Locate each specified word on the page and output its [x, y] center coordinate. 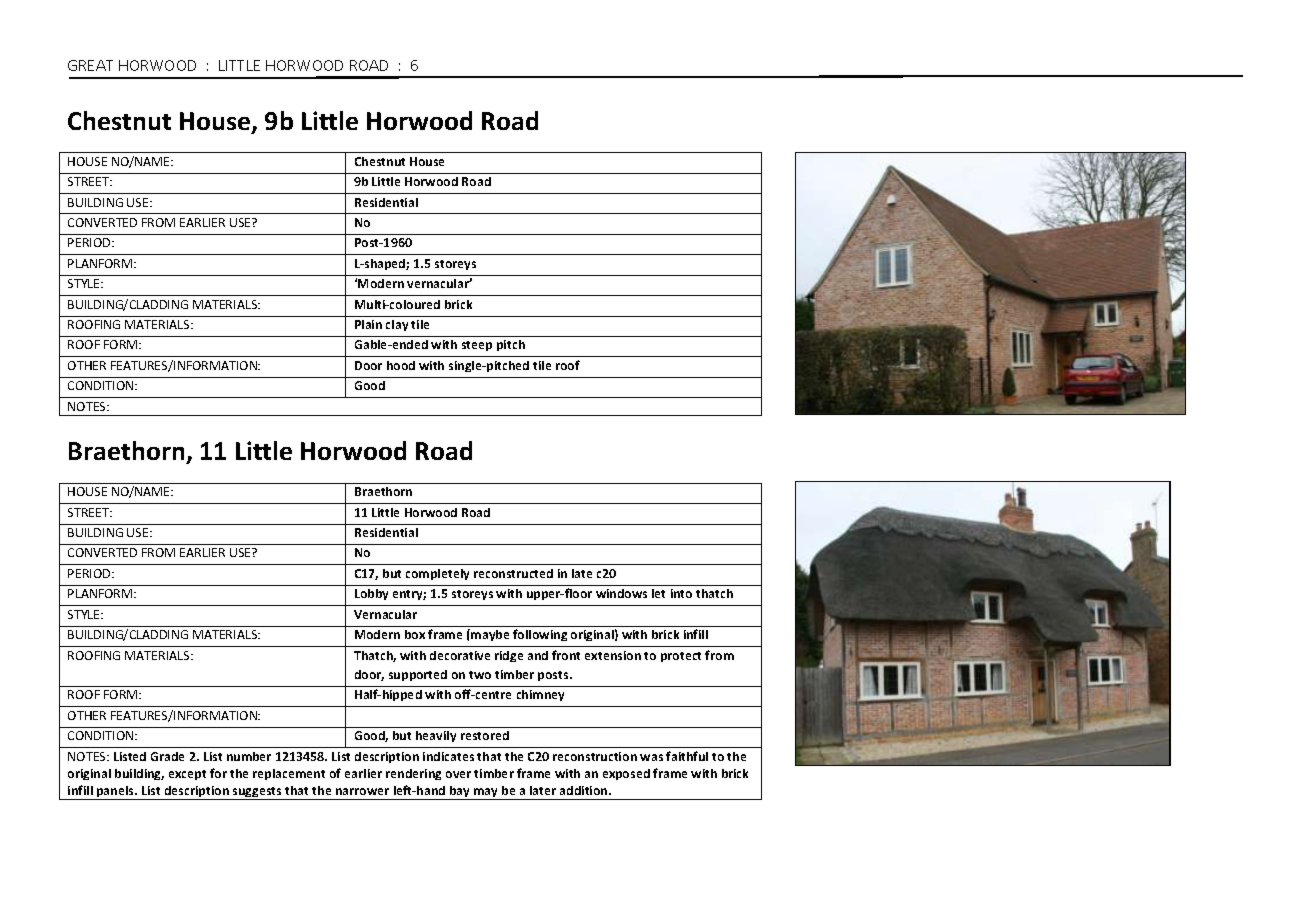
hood [401, 365]
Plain [368, 324]
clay [397, 325]
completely [437, 574]
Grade [167, 756]
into [681, 593]
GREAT [90, 65]
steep [477, 346]
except [187, 775]
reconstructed [513, 573]
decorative [460, 655]
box [415, 634]
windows [621, 593]
